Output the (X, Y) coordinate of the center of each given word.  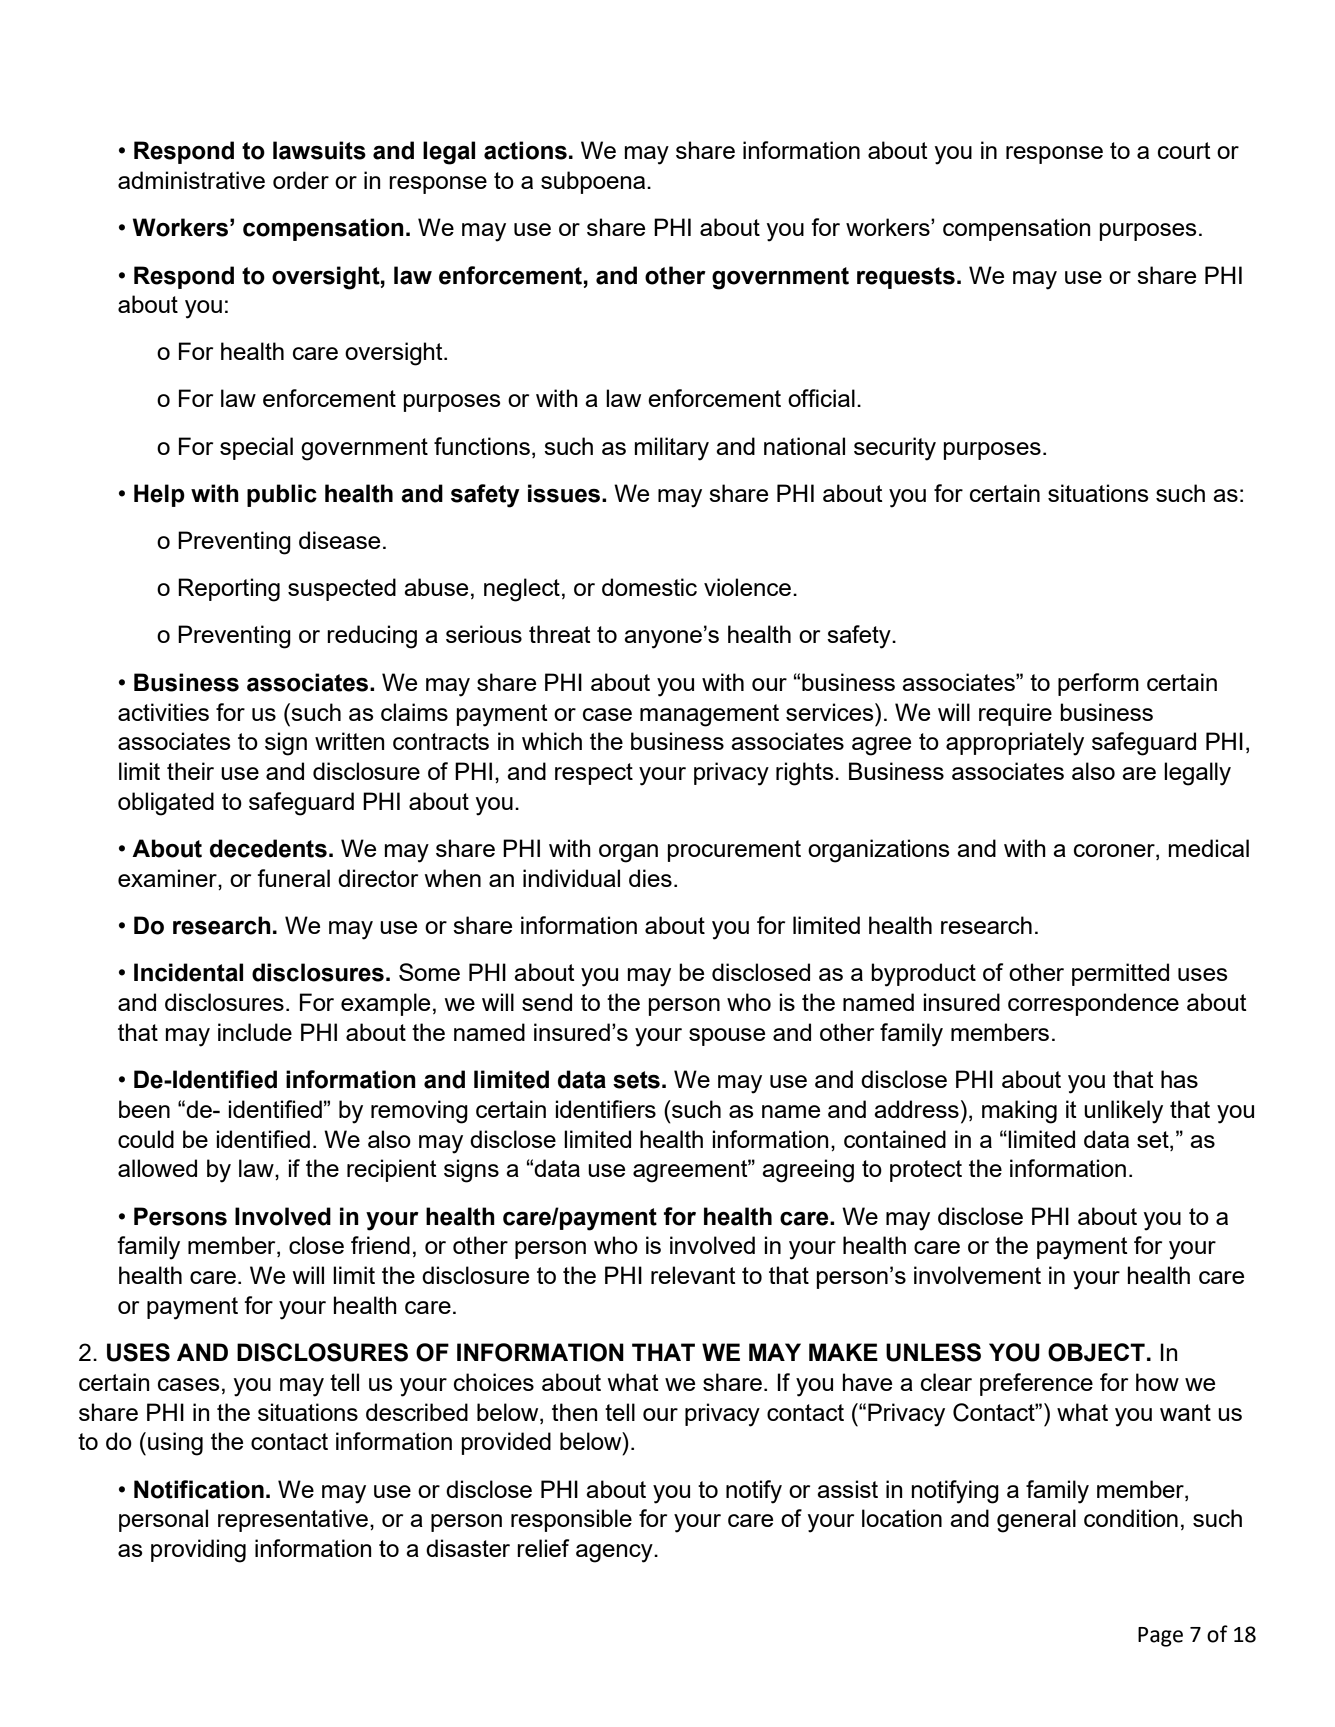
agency (615, 1553)
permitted (1120, 974)
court (1184, 150)
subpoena (594, 182)
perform (1098, 684)
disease (339, 540)
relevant (693, 1275)
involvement (977, 1275)
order (301, 180)
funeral (293, 878)
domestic (649, 587)
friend (380, 1245)
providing (198, 1551)
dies (650, 878)
